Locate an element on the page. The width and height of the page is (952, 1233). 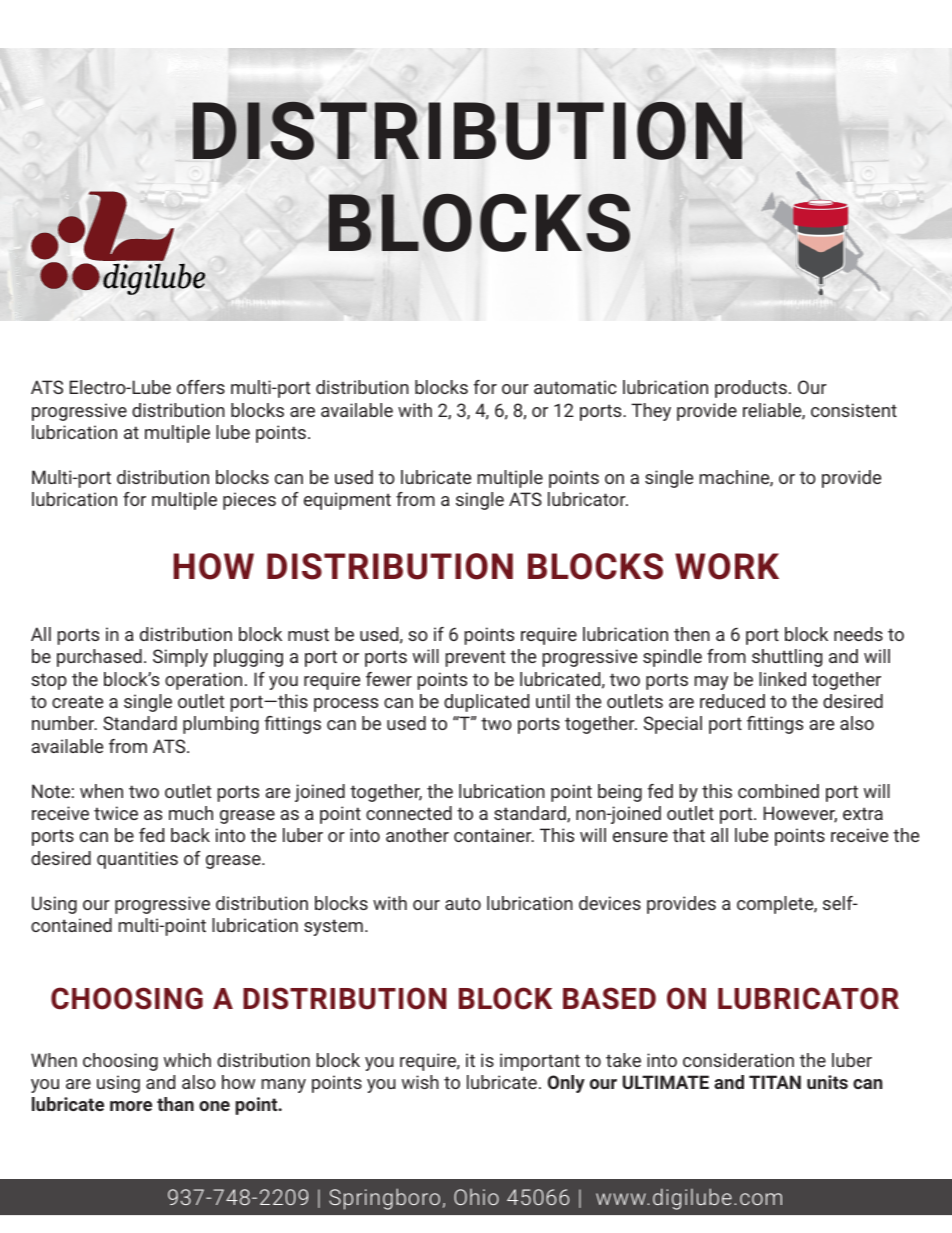
They is located at coordinates (651, 412).
